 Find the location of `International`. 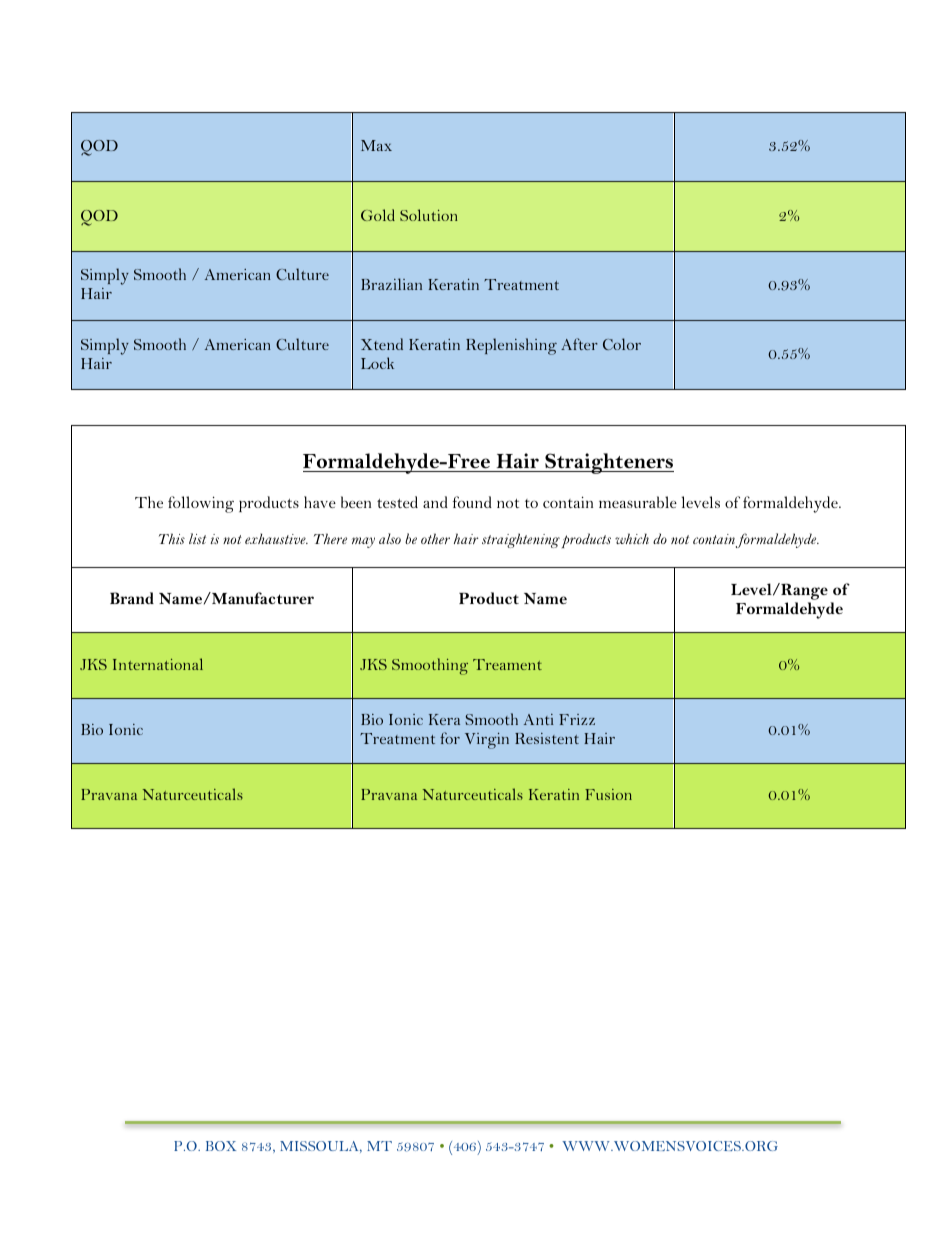

International is located at coordinates (158, 664).
